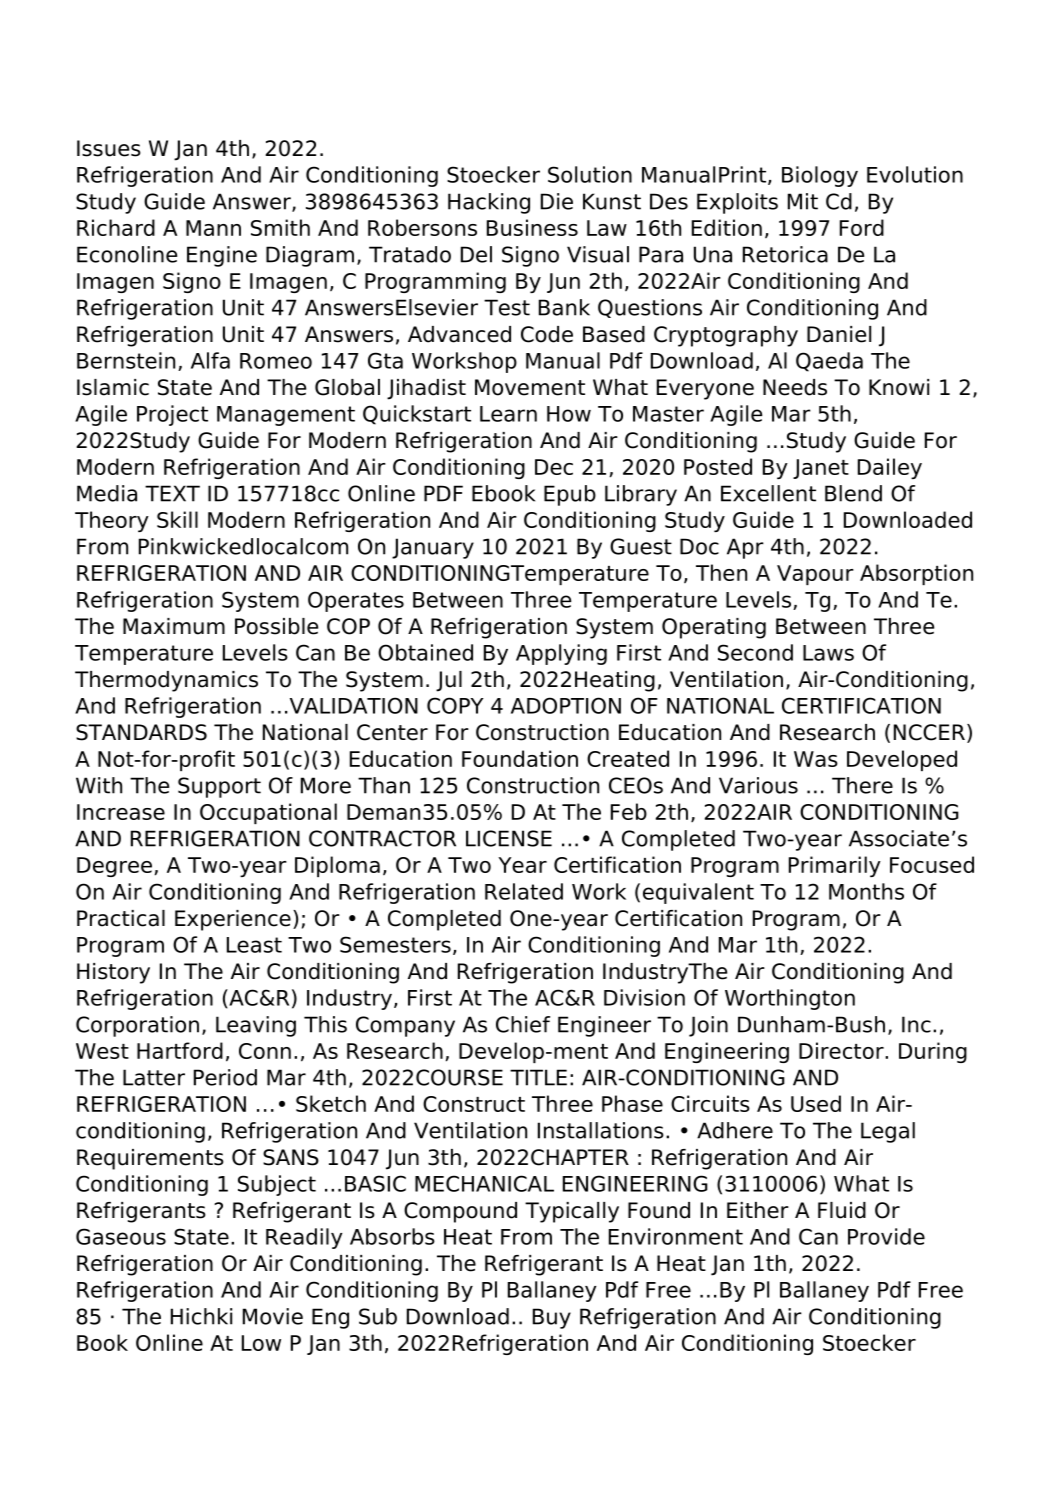  Describe the element at coordinates (489, 203) in the screenshot. I see `Hacking` at that location.
